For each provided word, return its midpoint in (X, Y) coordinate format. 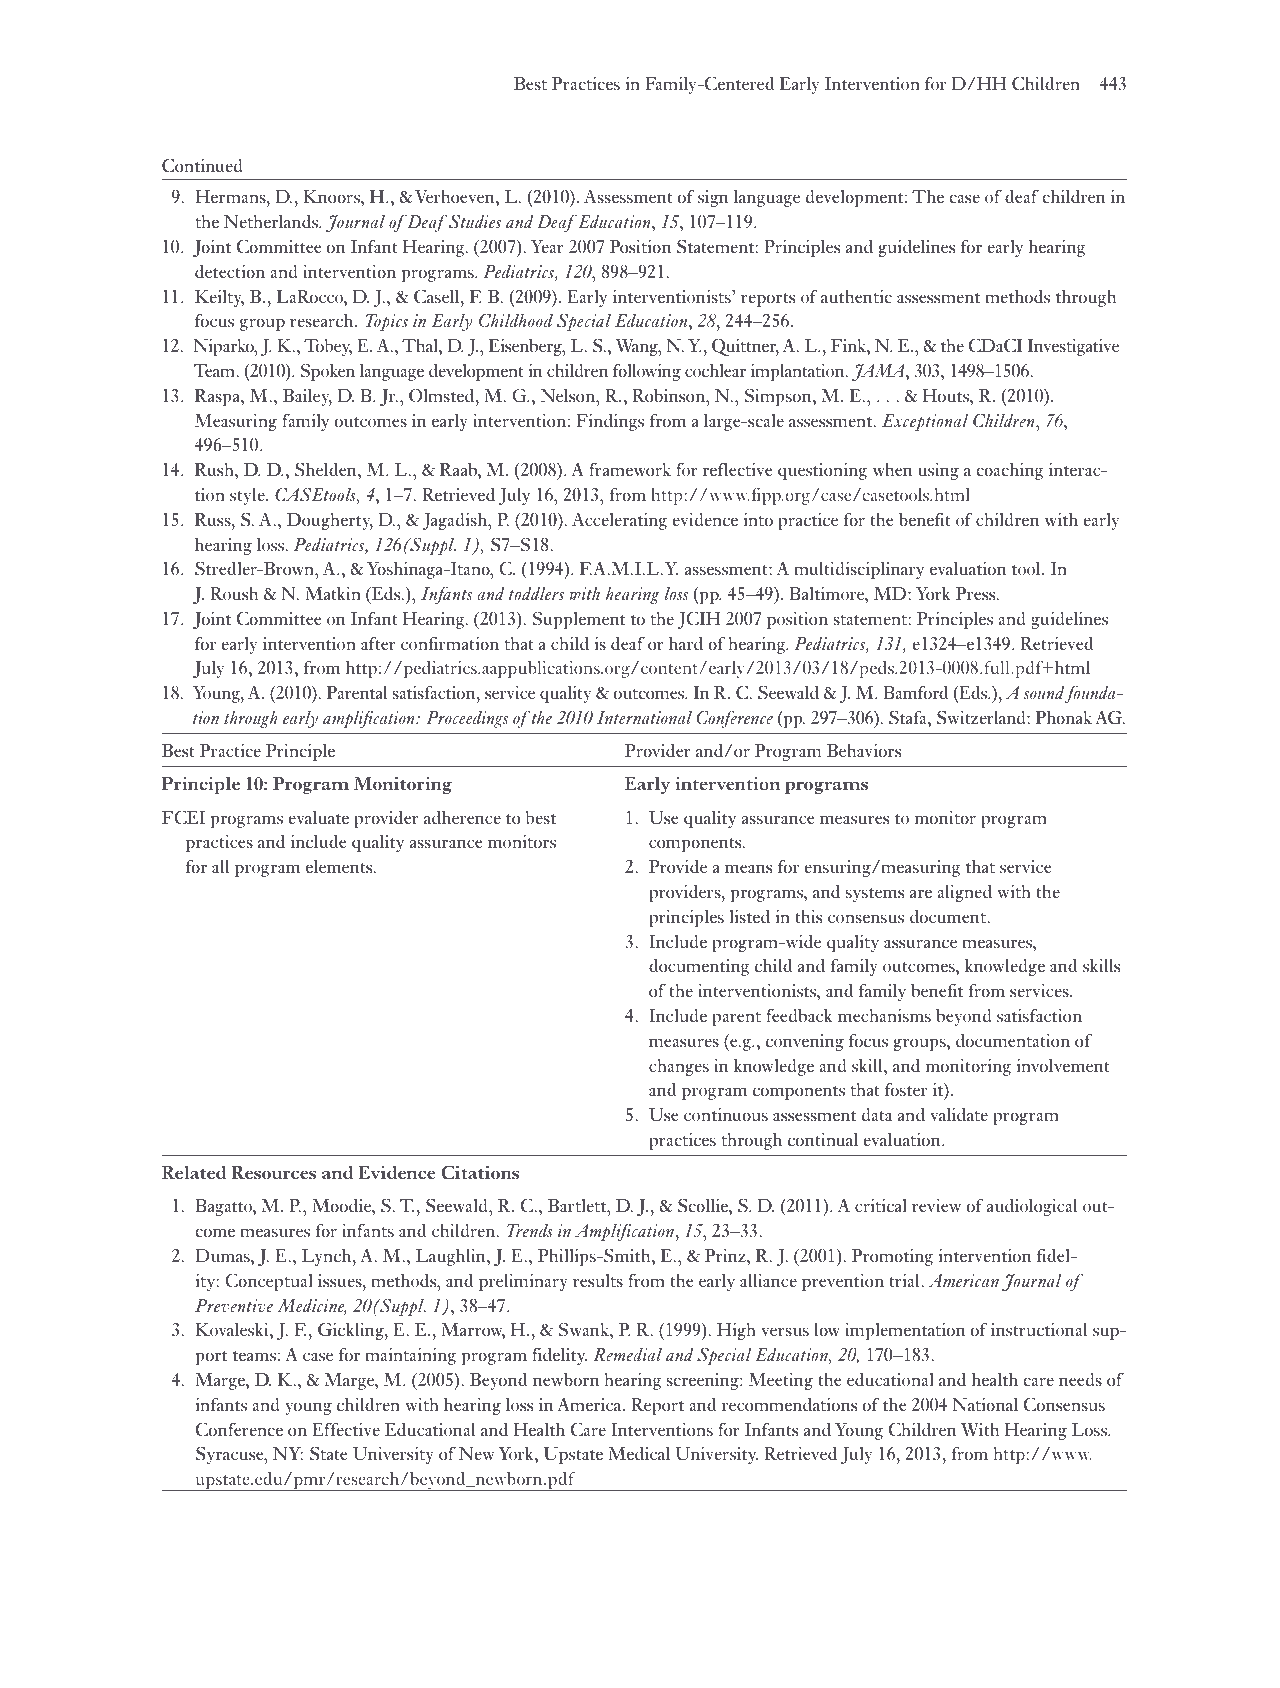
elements (340, 867)
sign (713, 198)
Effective (346, 1429)
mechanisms (884, 1015)
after (378, 643)
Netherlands (272, 221)
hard (686, 643)
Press (977, 594)
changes (679, 1067)
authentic (856, 296)
